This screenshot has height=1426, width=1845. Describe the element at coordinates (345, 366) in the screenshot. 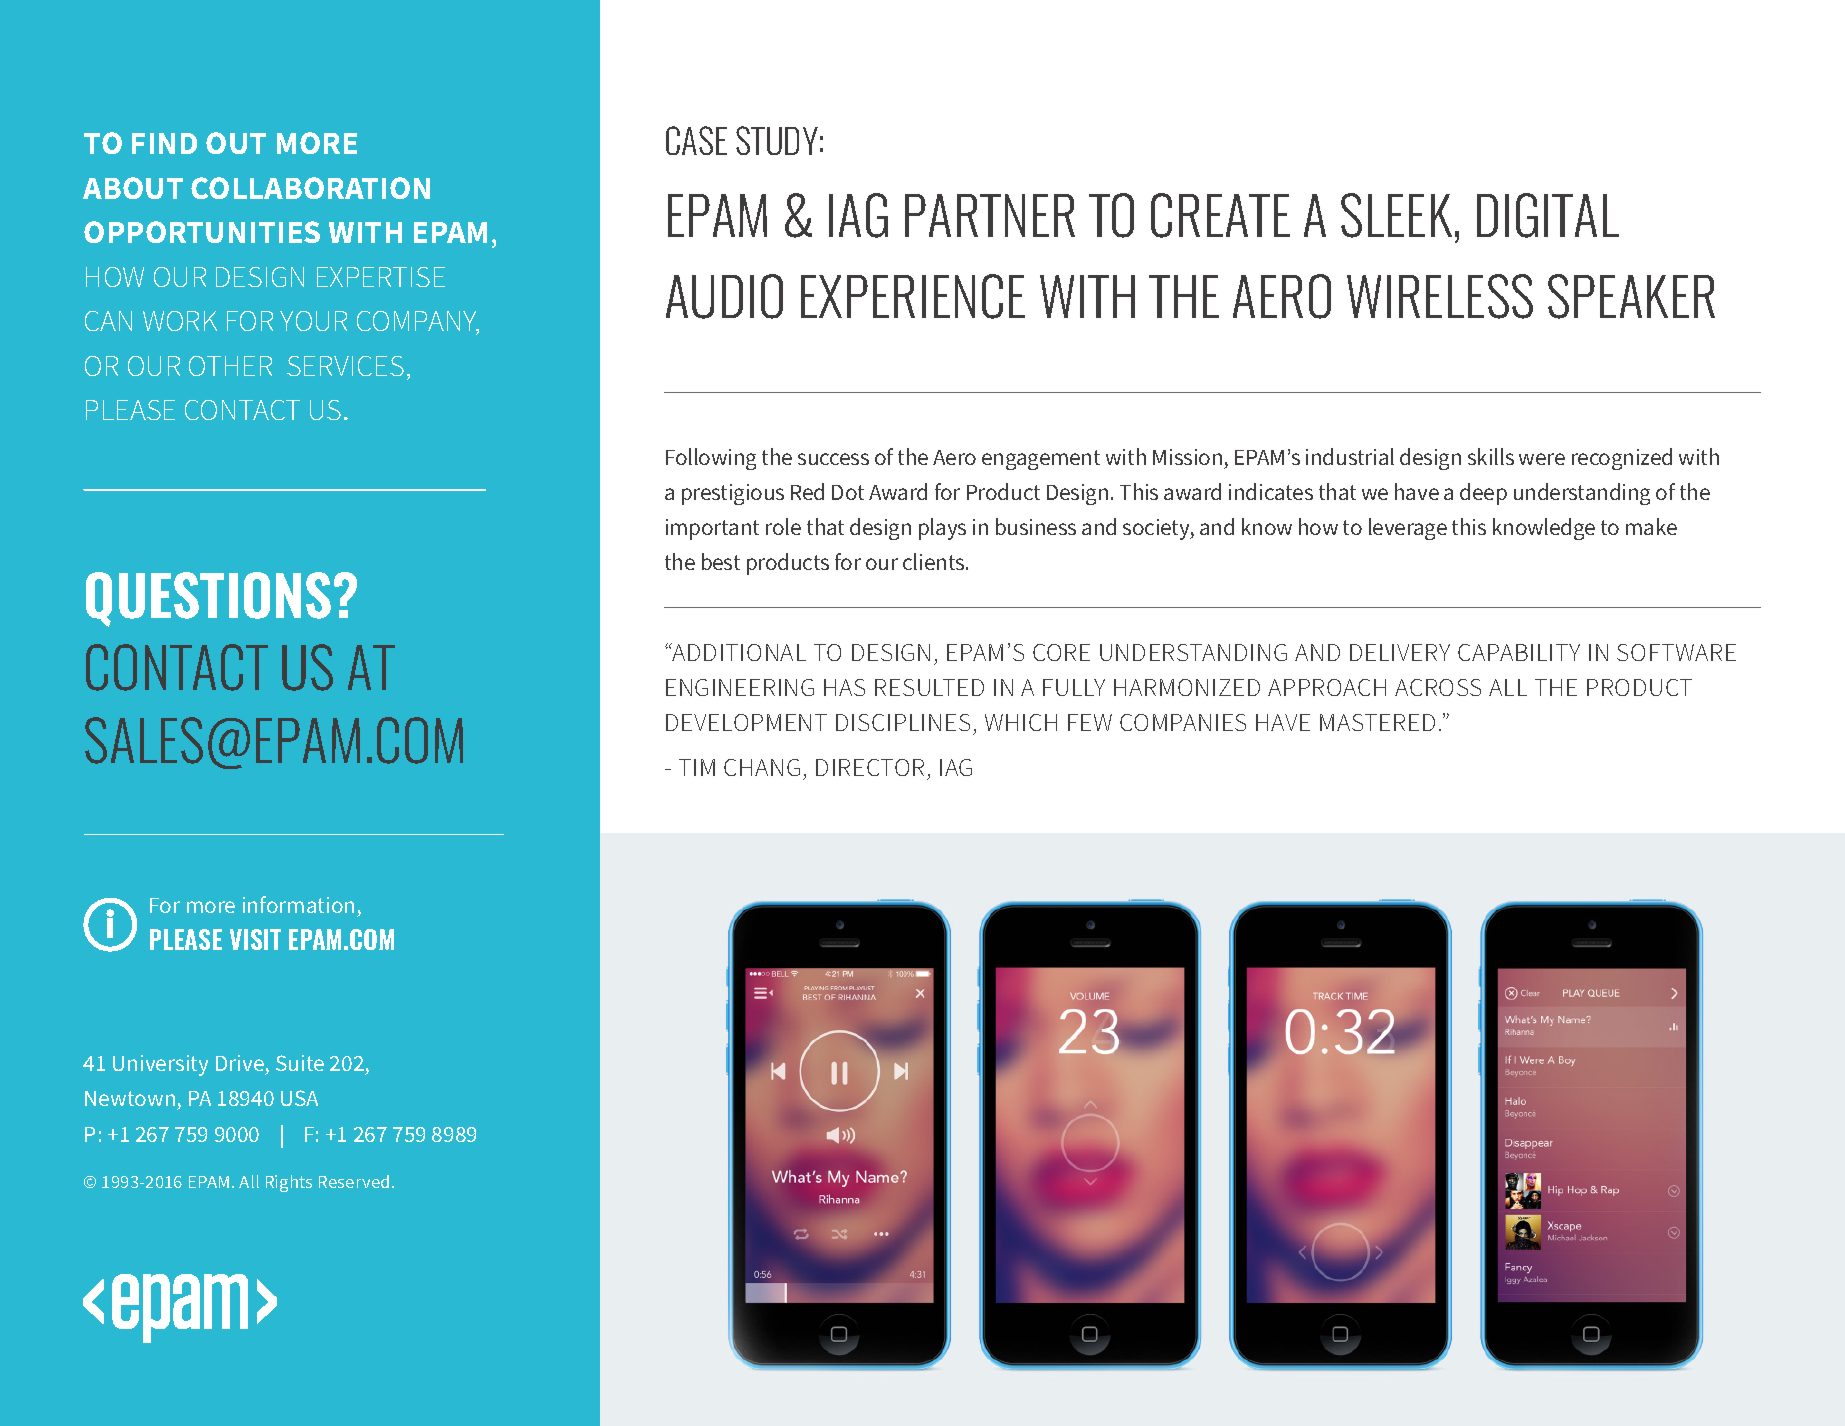

I see `SERVICES` at that location.
